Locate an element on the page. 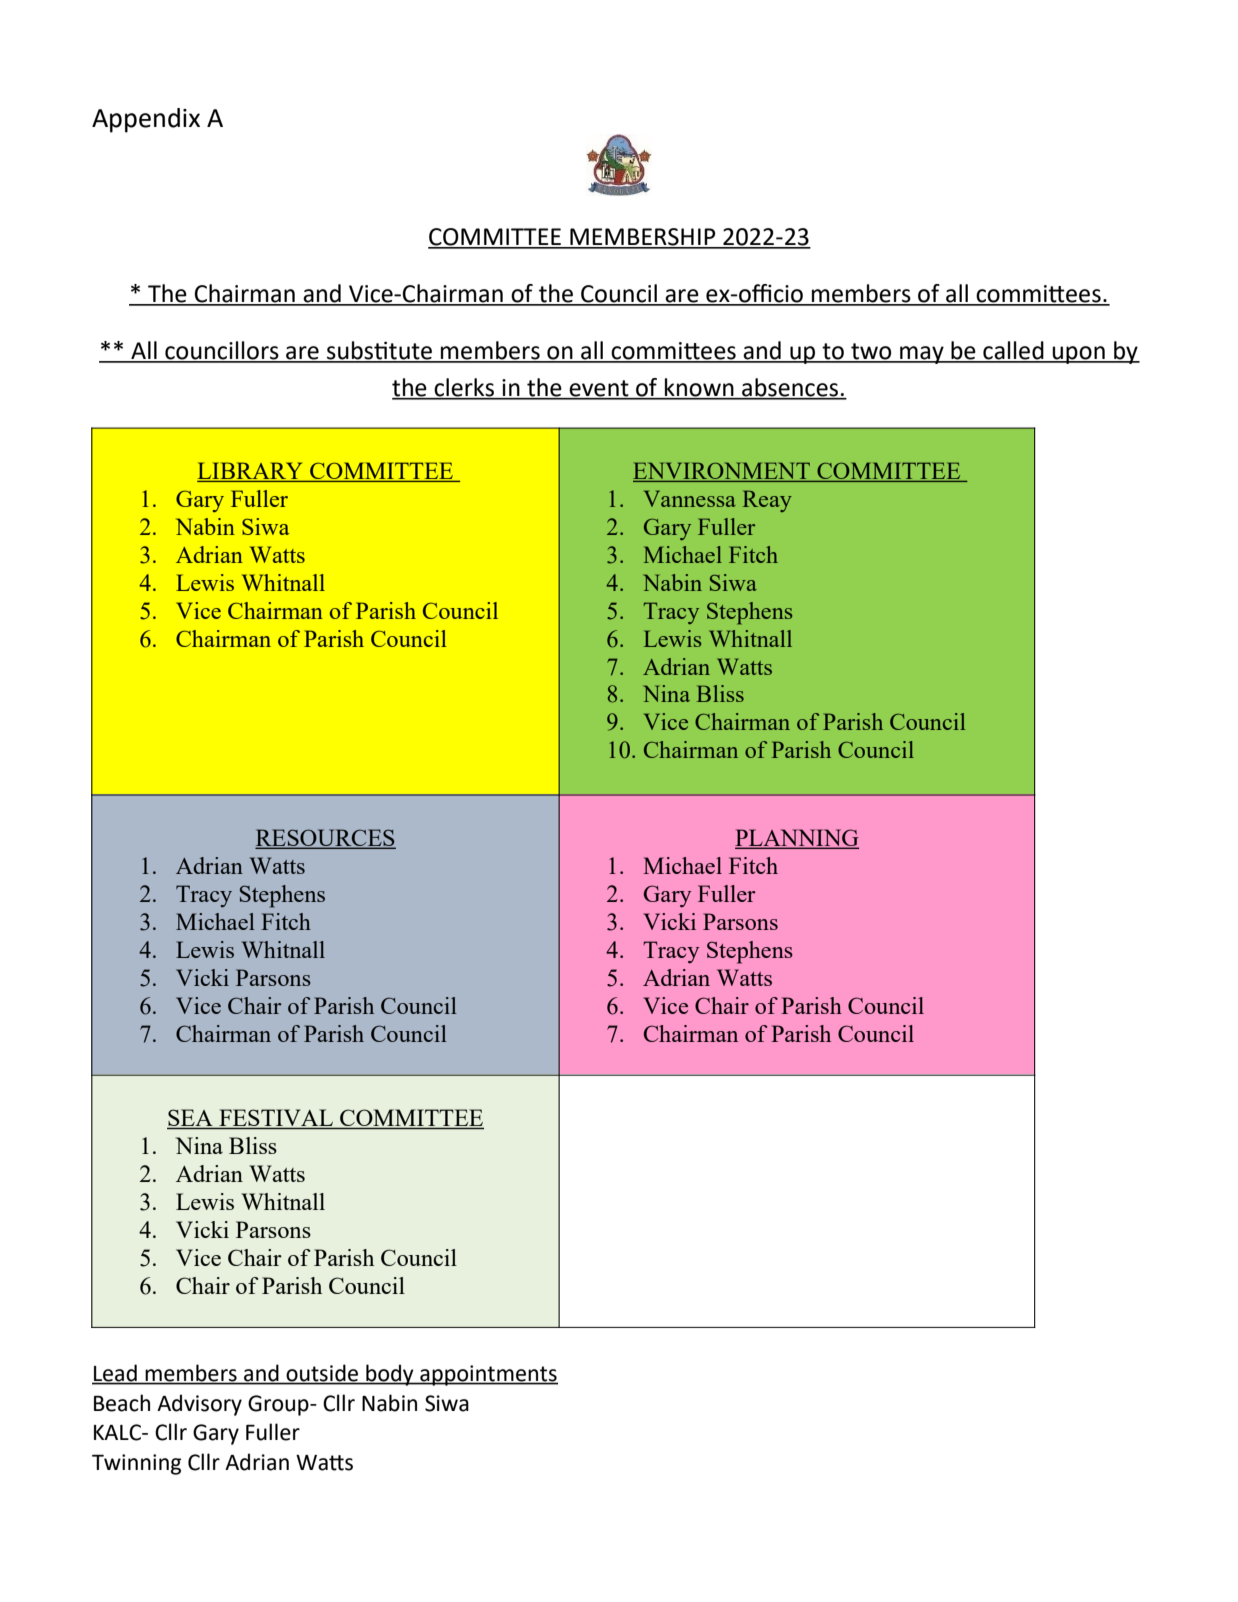 The width and height of the image is (1238, 1602). Advisory is located at coordinates (199, 1405).
